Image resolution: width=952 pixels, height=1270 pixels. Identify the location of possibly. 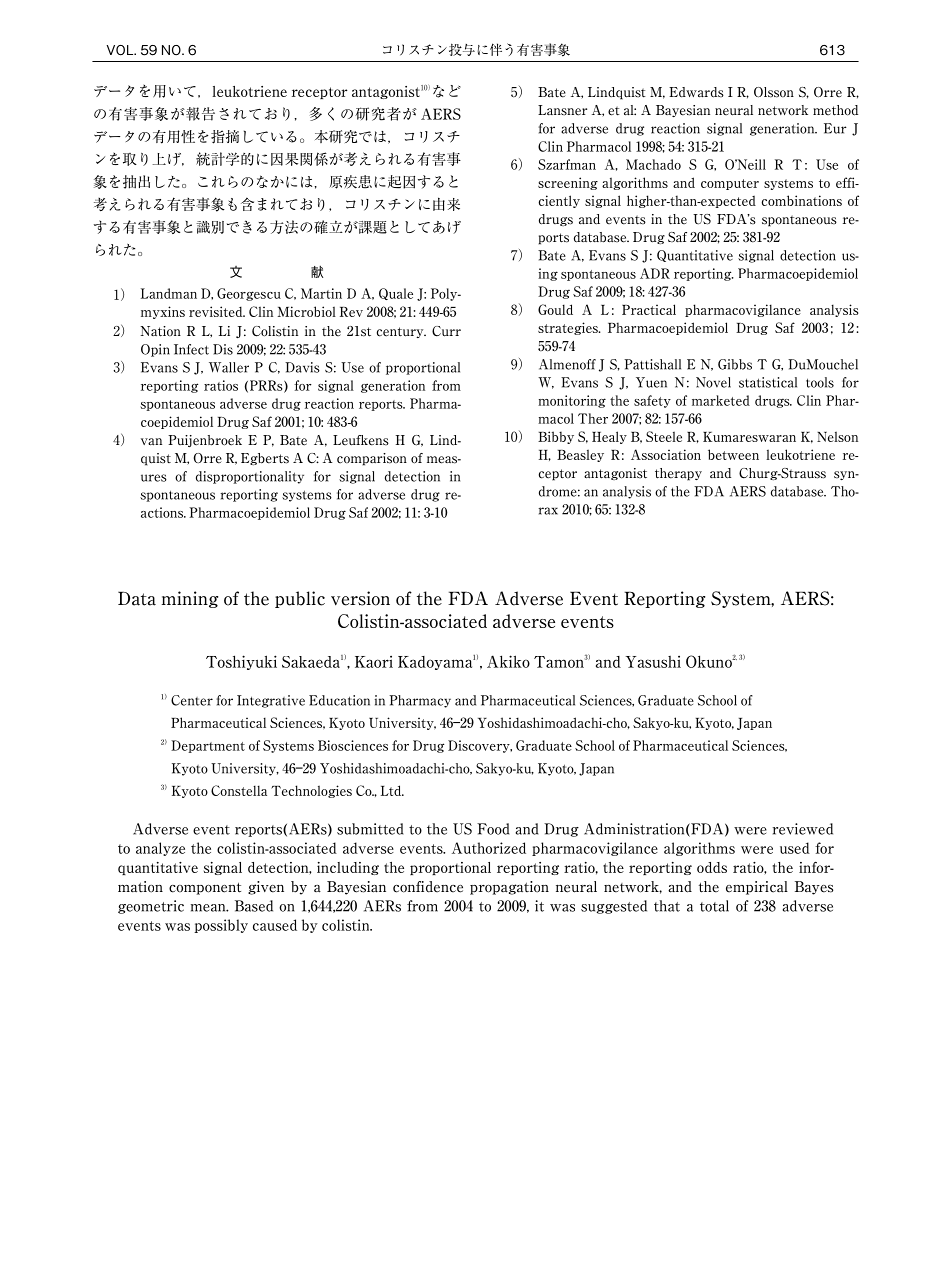
(221, 926).
